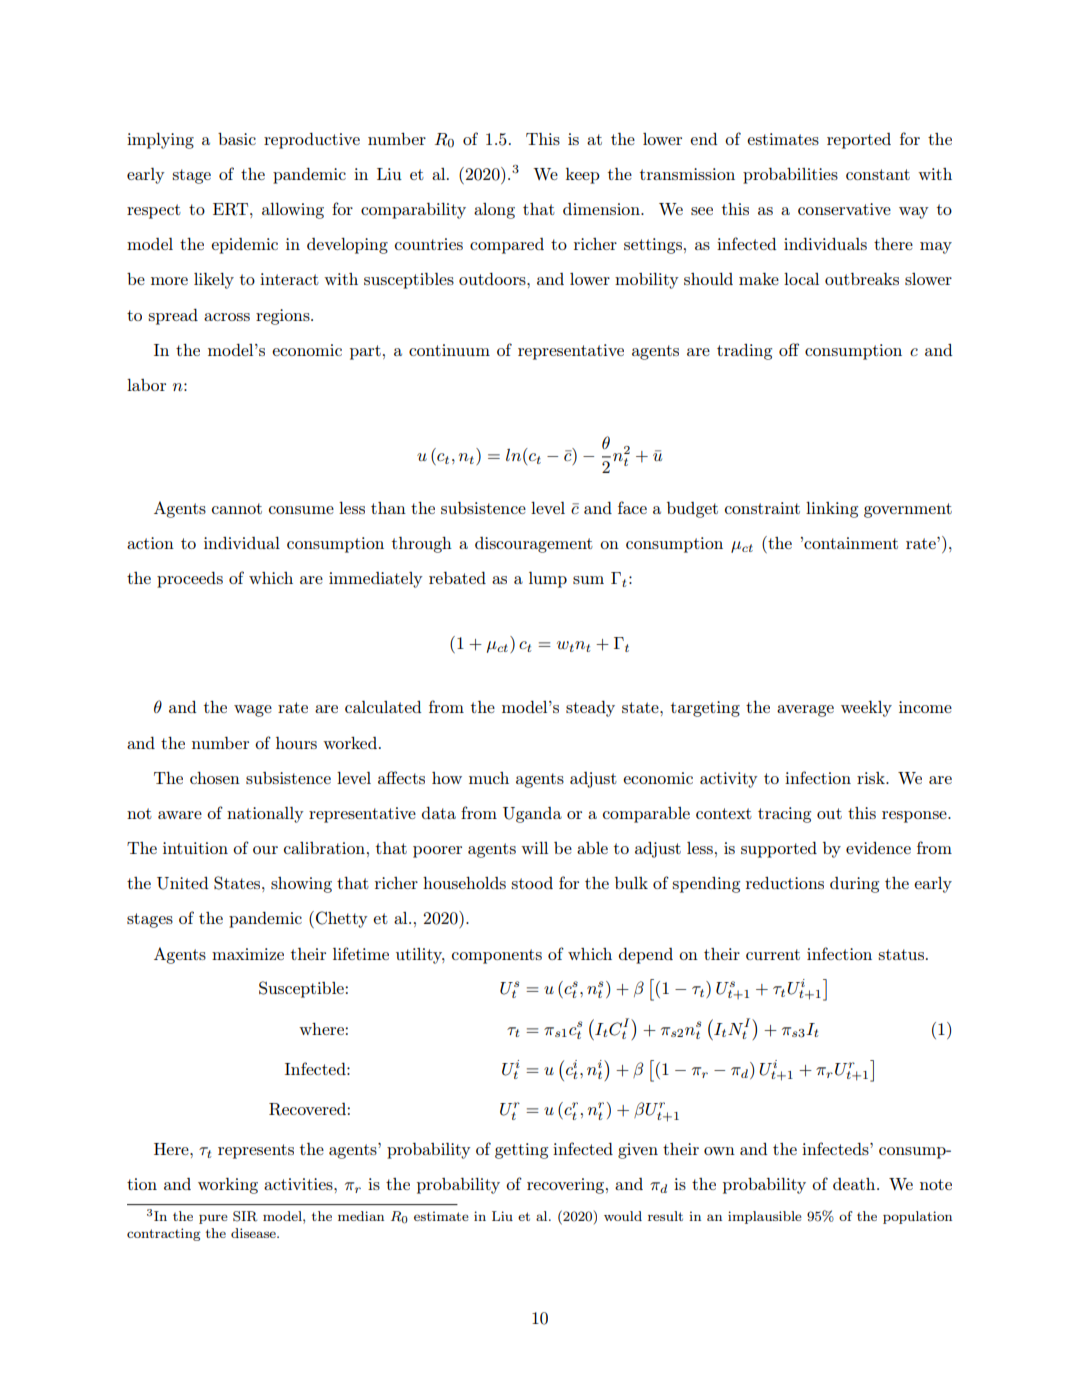  Describe the element at coordinates (832, 510) in the image. I see `linking` at that location.
